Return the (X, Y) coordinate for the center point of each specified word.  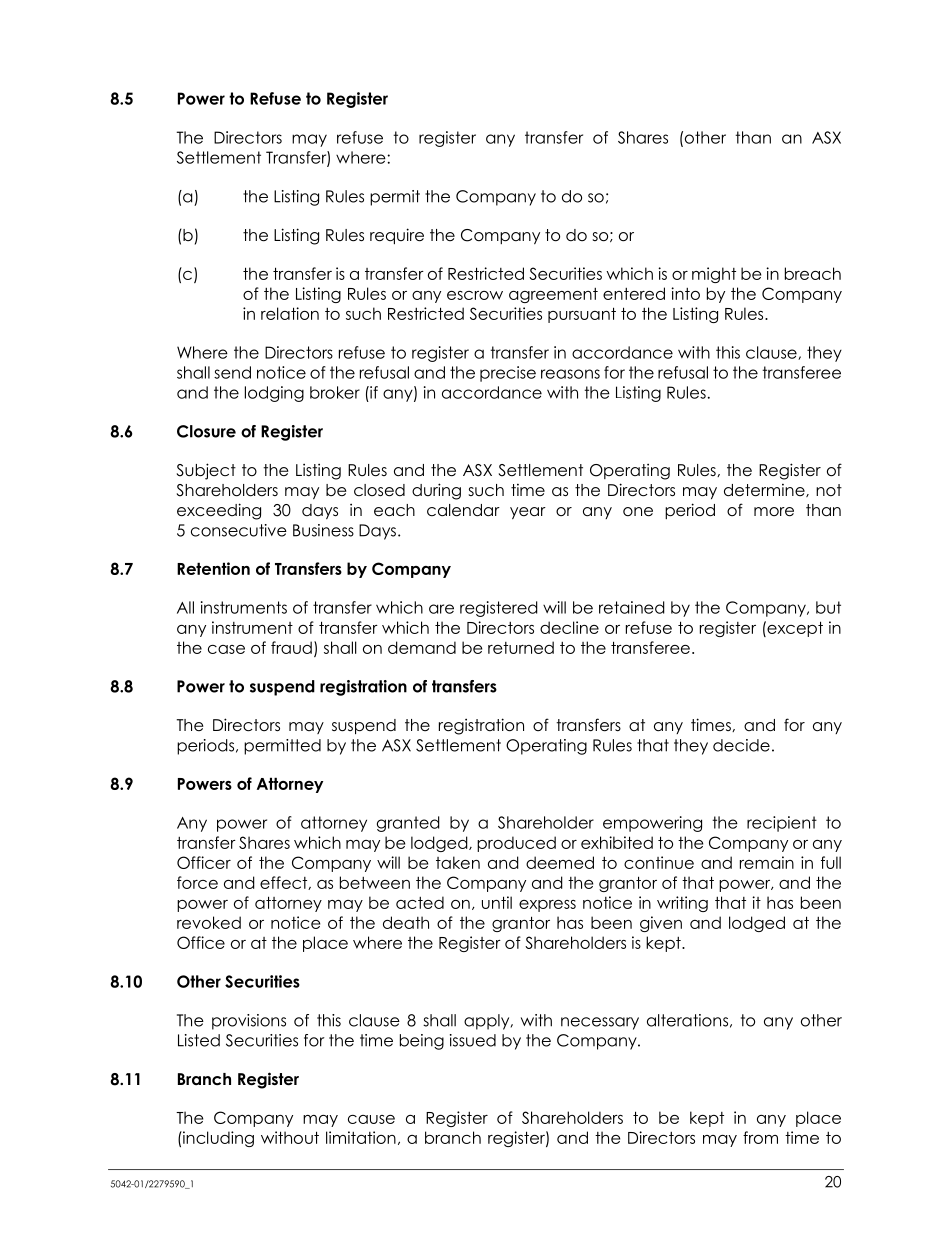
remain (767, 862)
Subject (206, 471)
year (528, 513)
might (714, 275)
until (497, 902)
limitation (361, 1137)
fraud (291, 647)
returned (521, 647)
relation (290, 313)
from (760, 1137)
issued (473, 1040)
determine (765, 490)
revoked (209, 922)
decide (741, 745)
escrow (475, 295)
